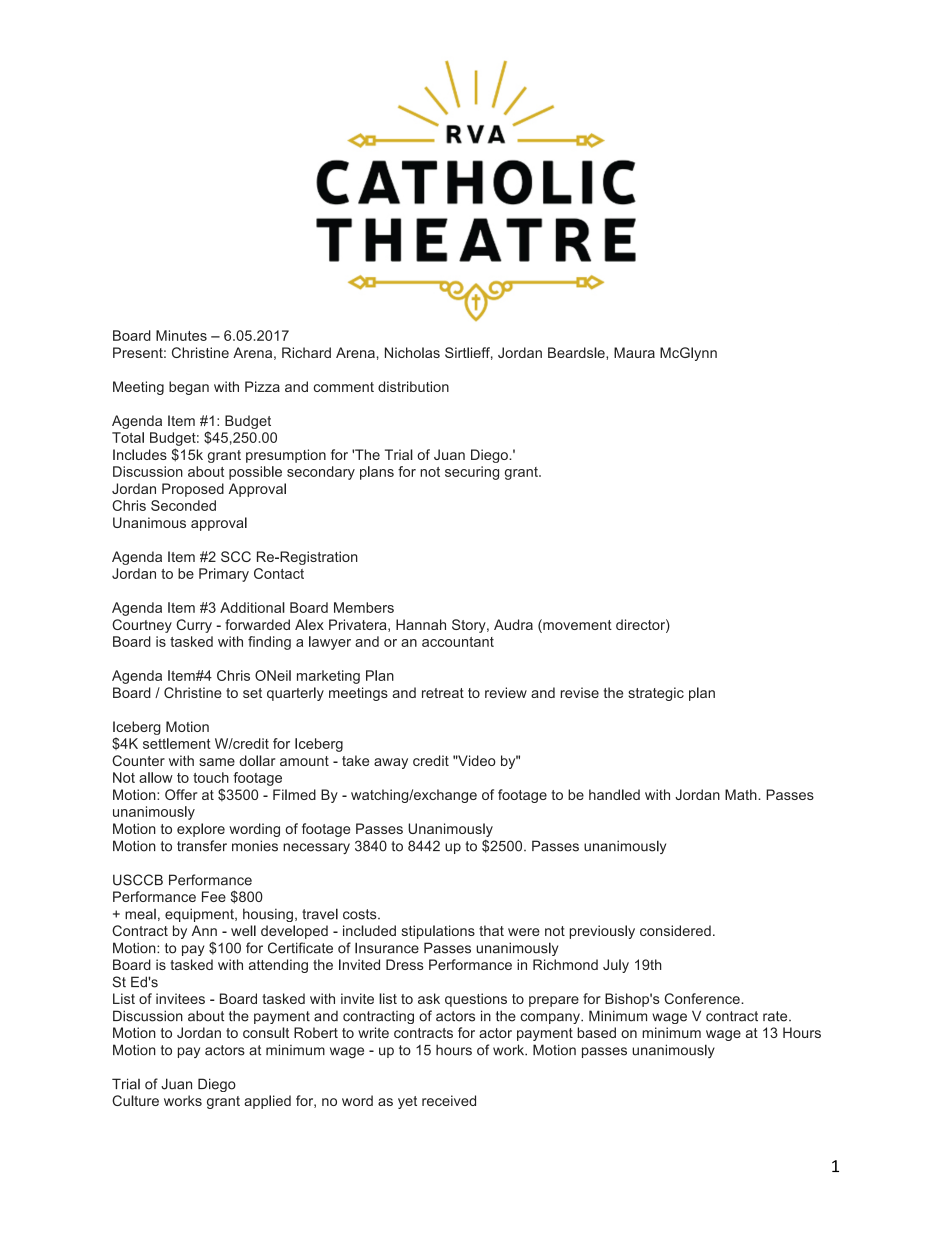 This screenshot has height=1233, width=952. What do you see at coordinates (183, 505) in the screenshot?
I see `Seconded` at bounding box center [183, 505].
